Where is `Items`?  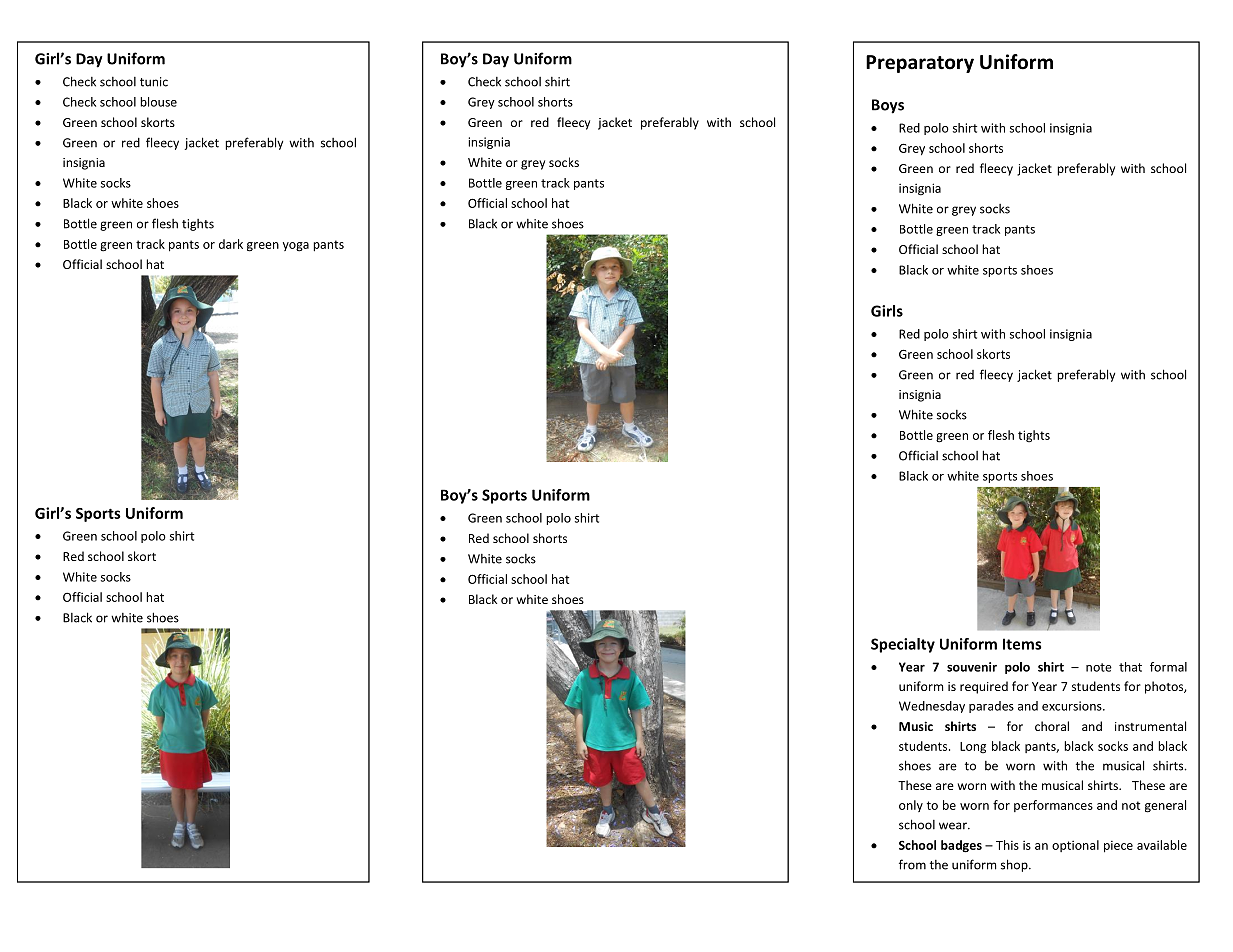
Items is located at coordinates (1022, 644).
